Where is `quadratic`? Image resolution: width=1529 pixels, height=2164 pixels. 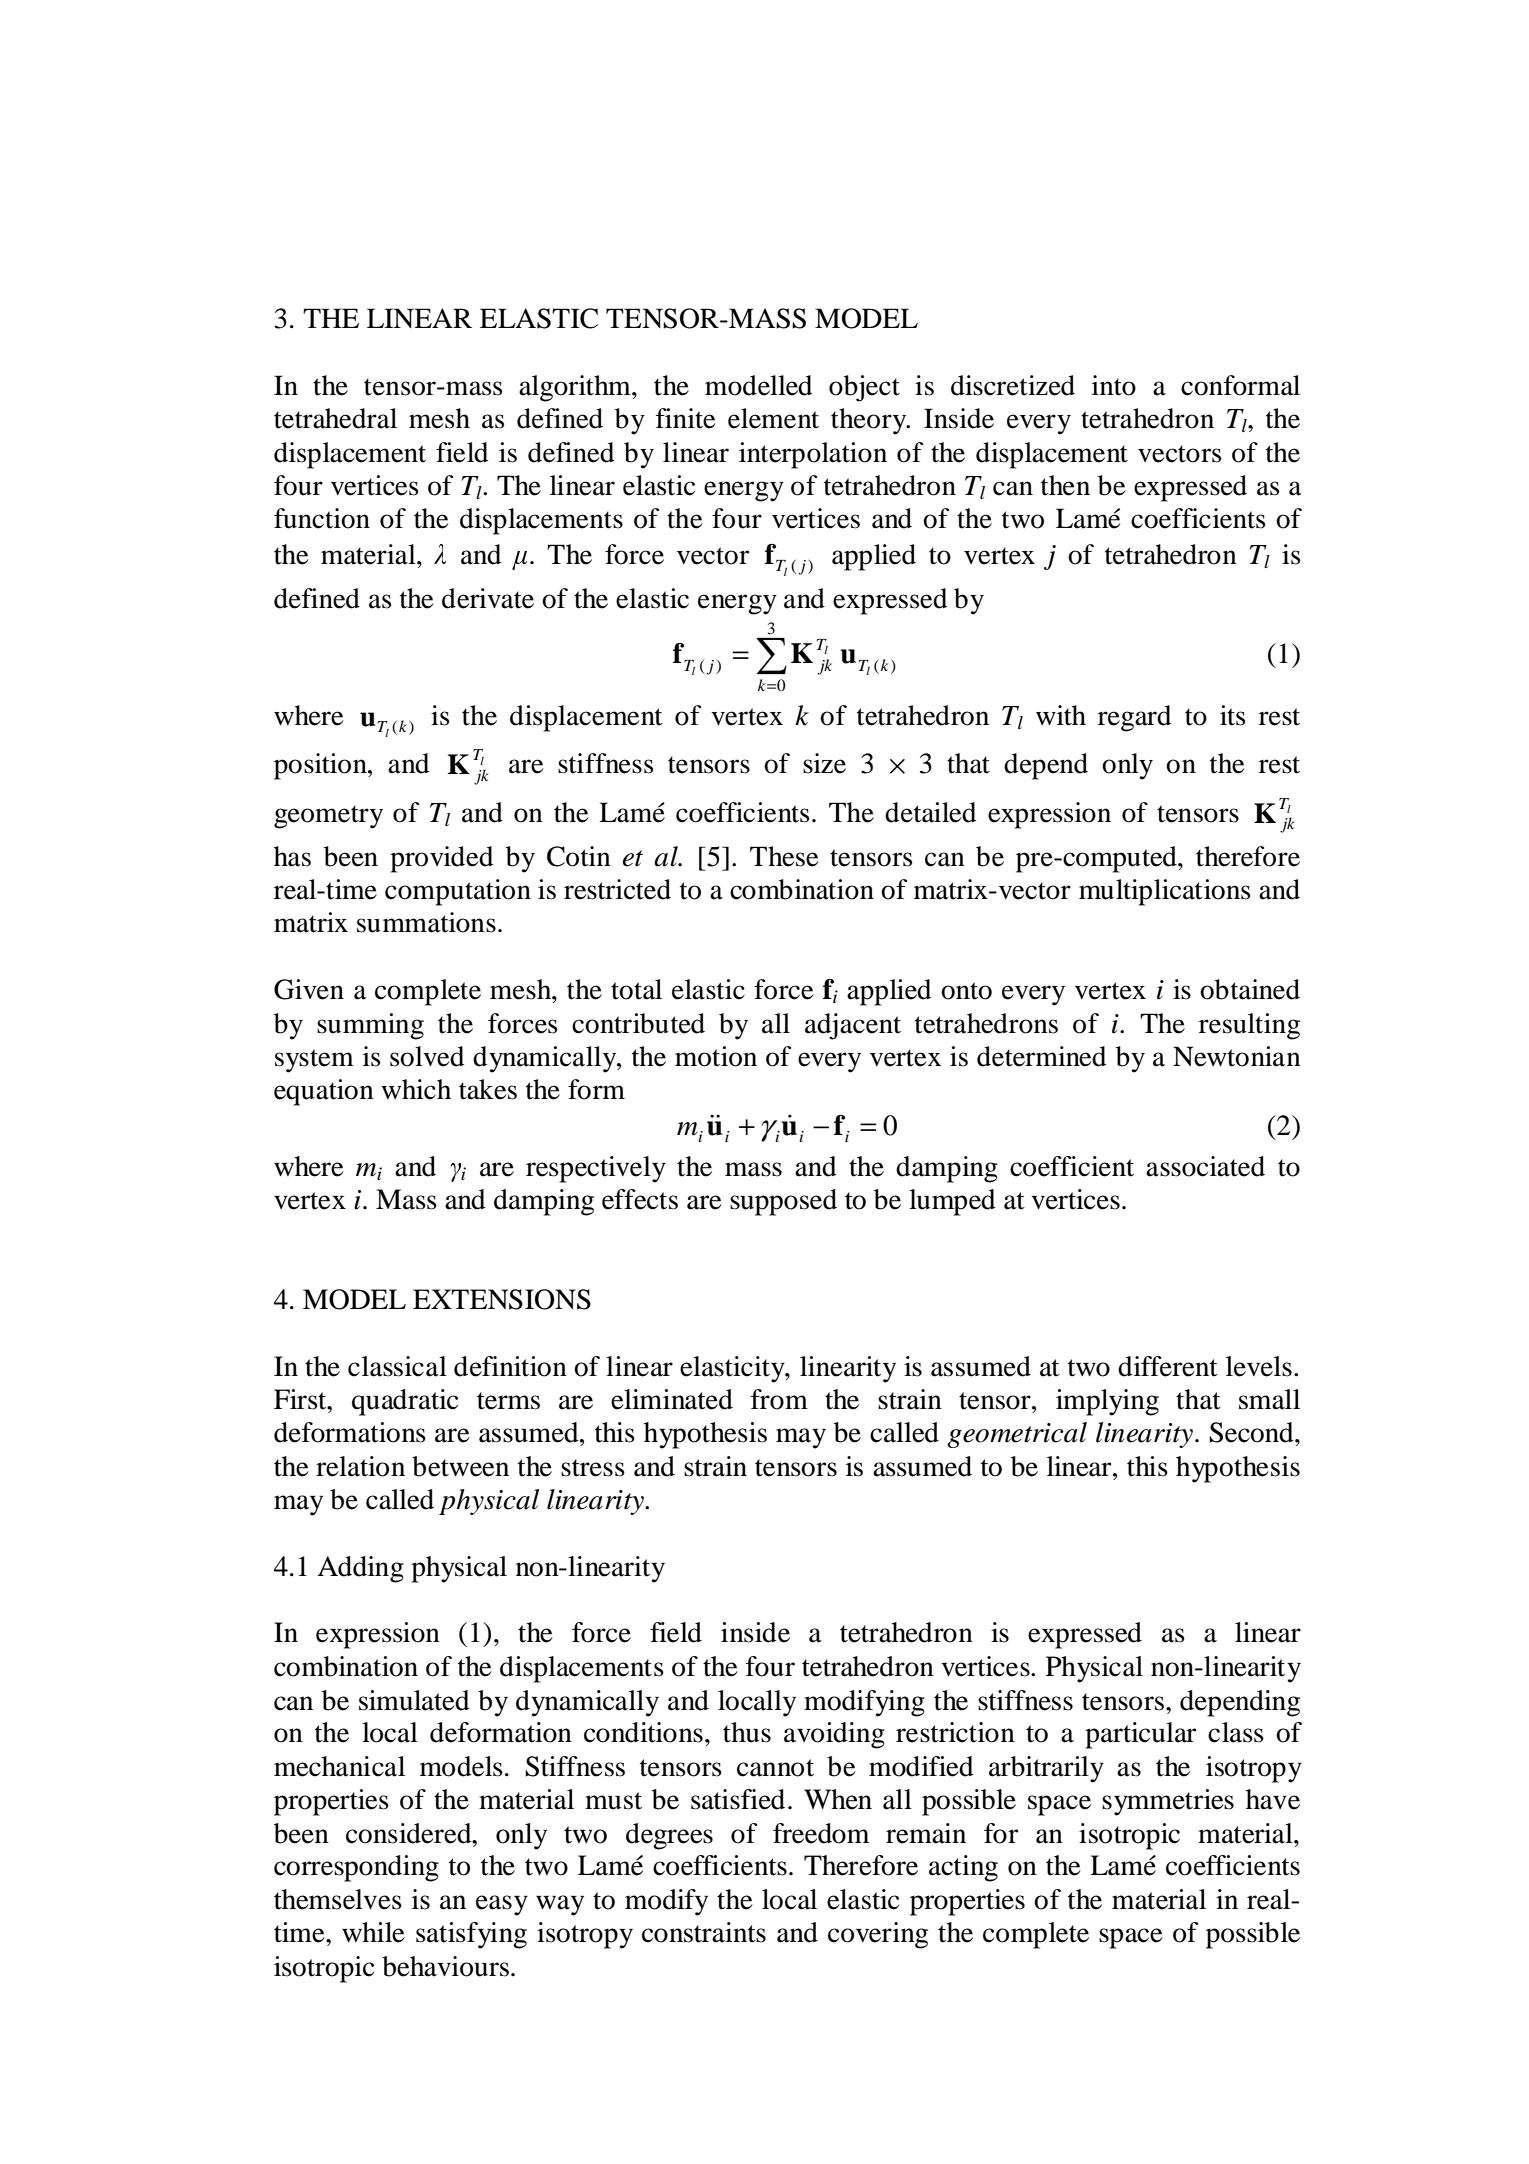
quadratic is located at coordinates (405, 1402).
